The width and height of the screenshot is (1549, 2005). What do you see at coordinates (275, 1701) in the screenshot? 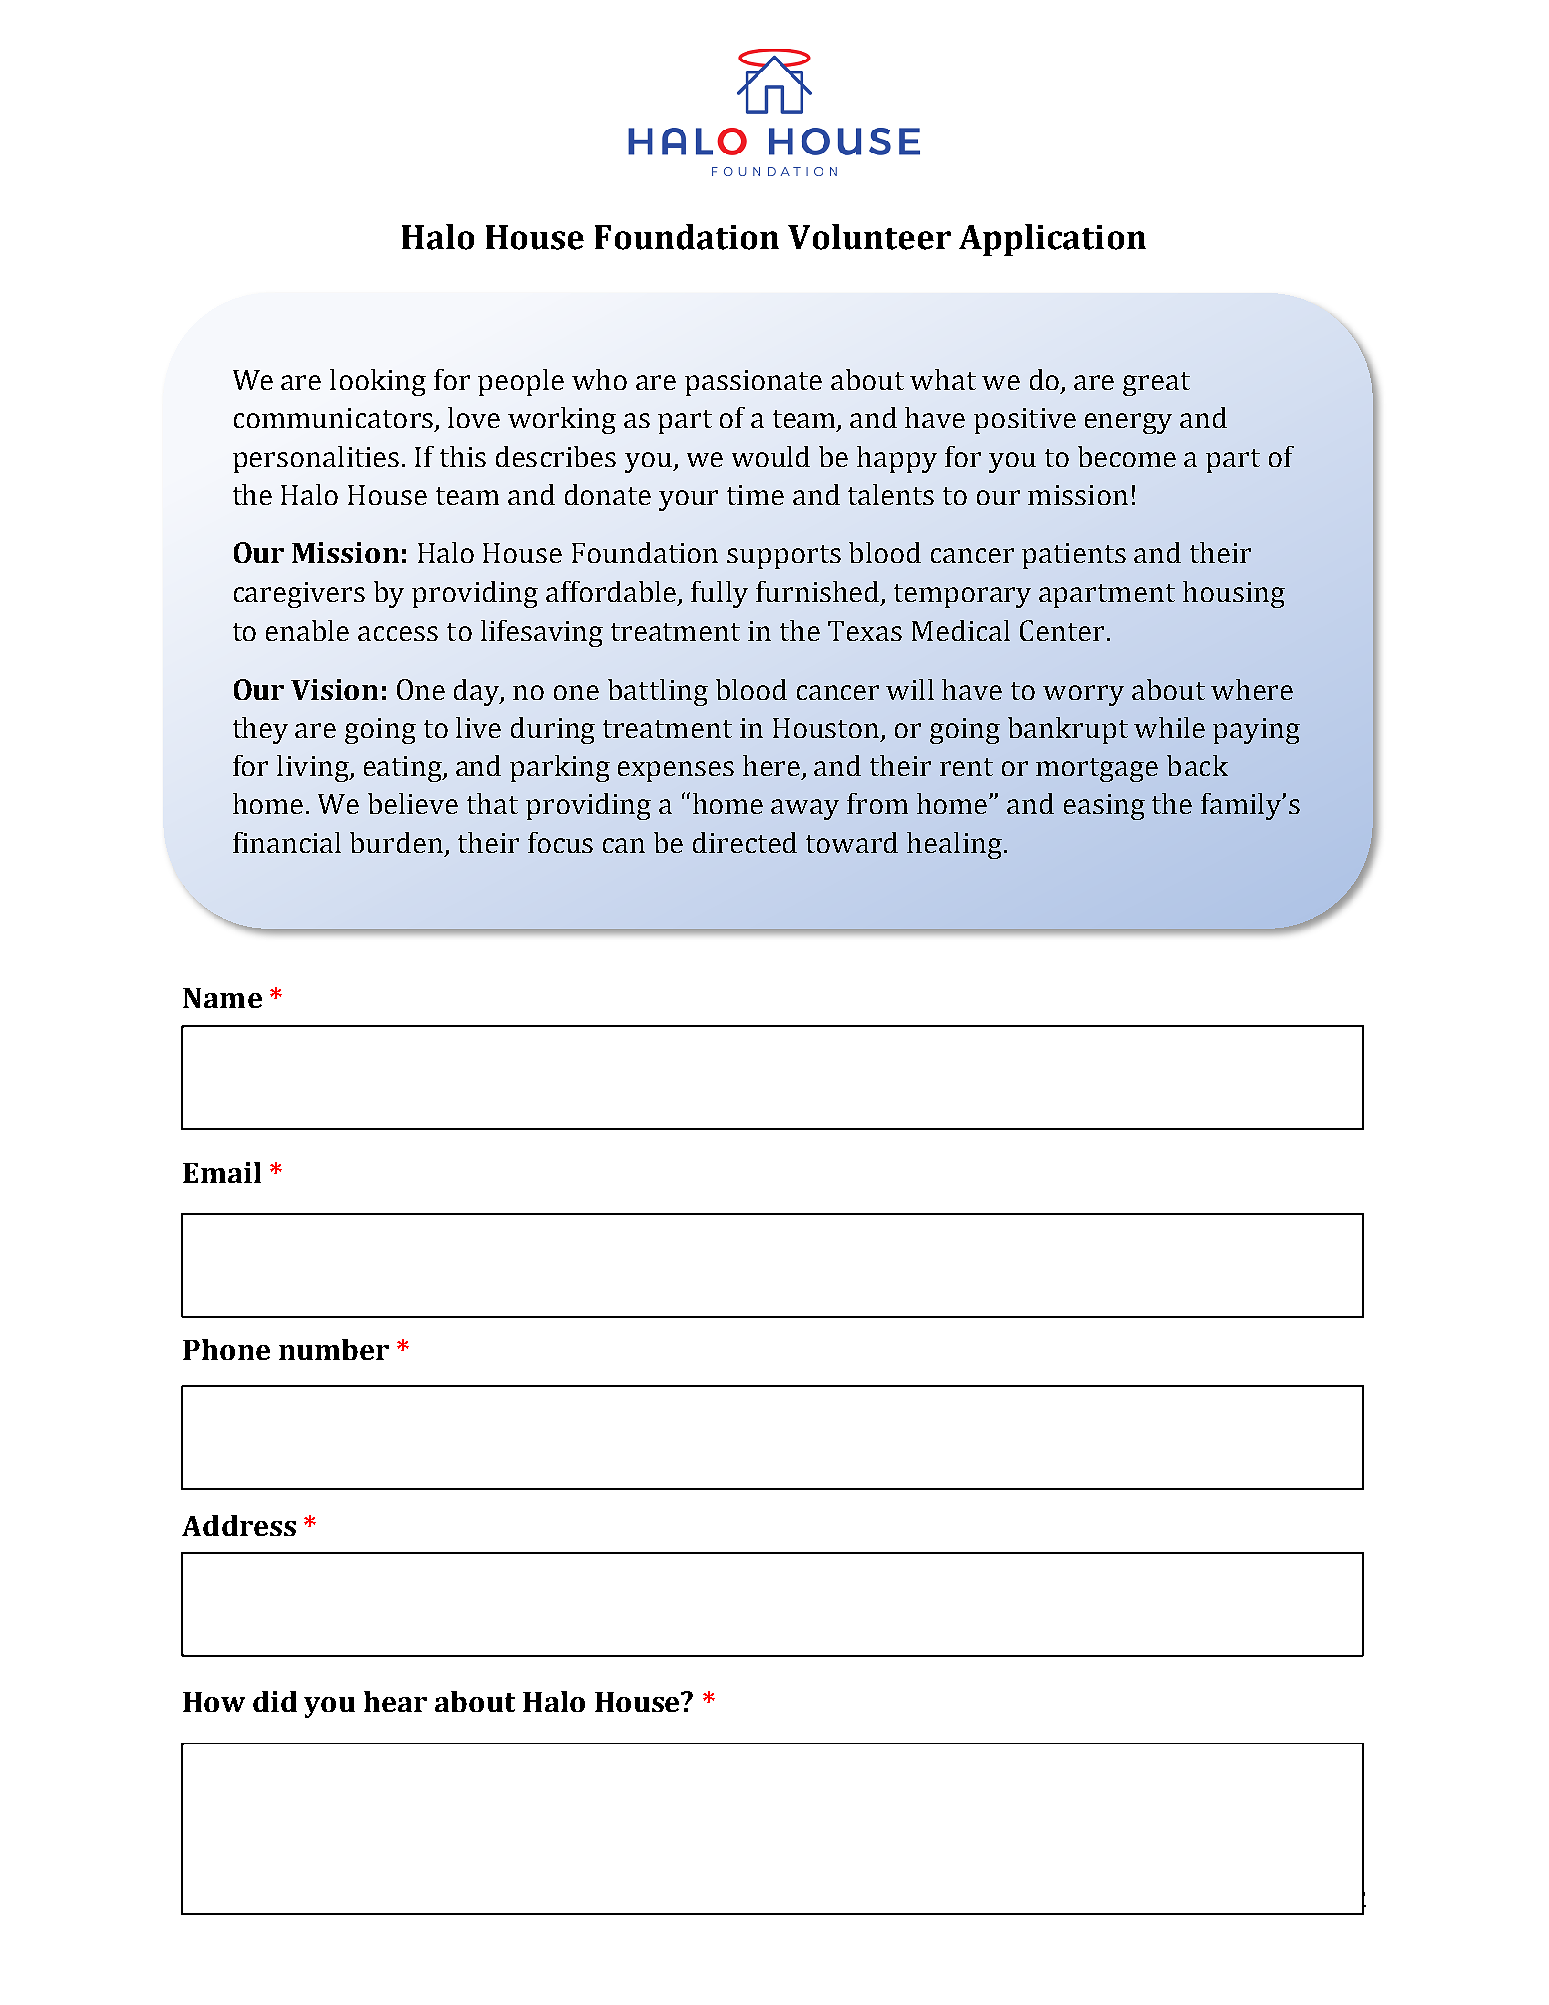
I see `did` at bounding box center [275, 1701].
